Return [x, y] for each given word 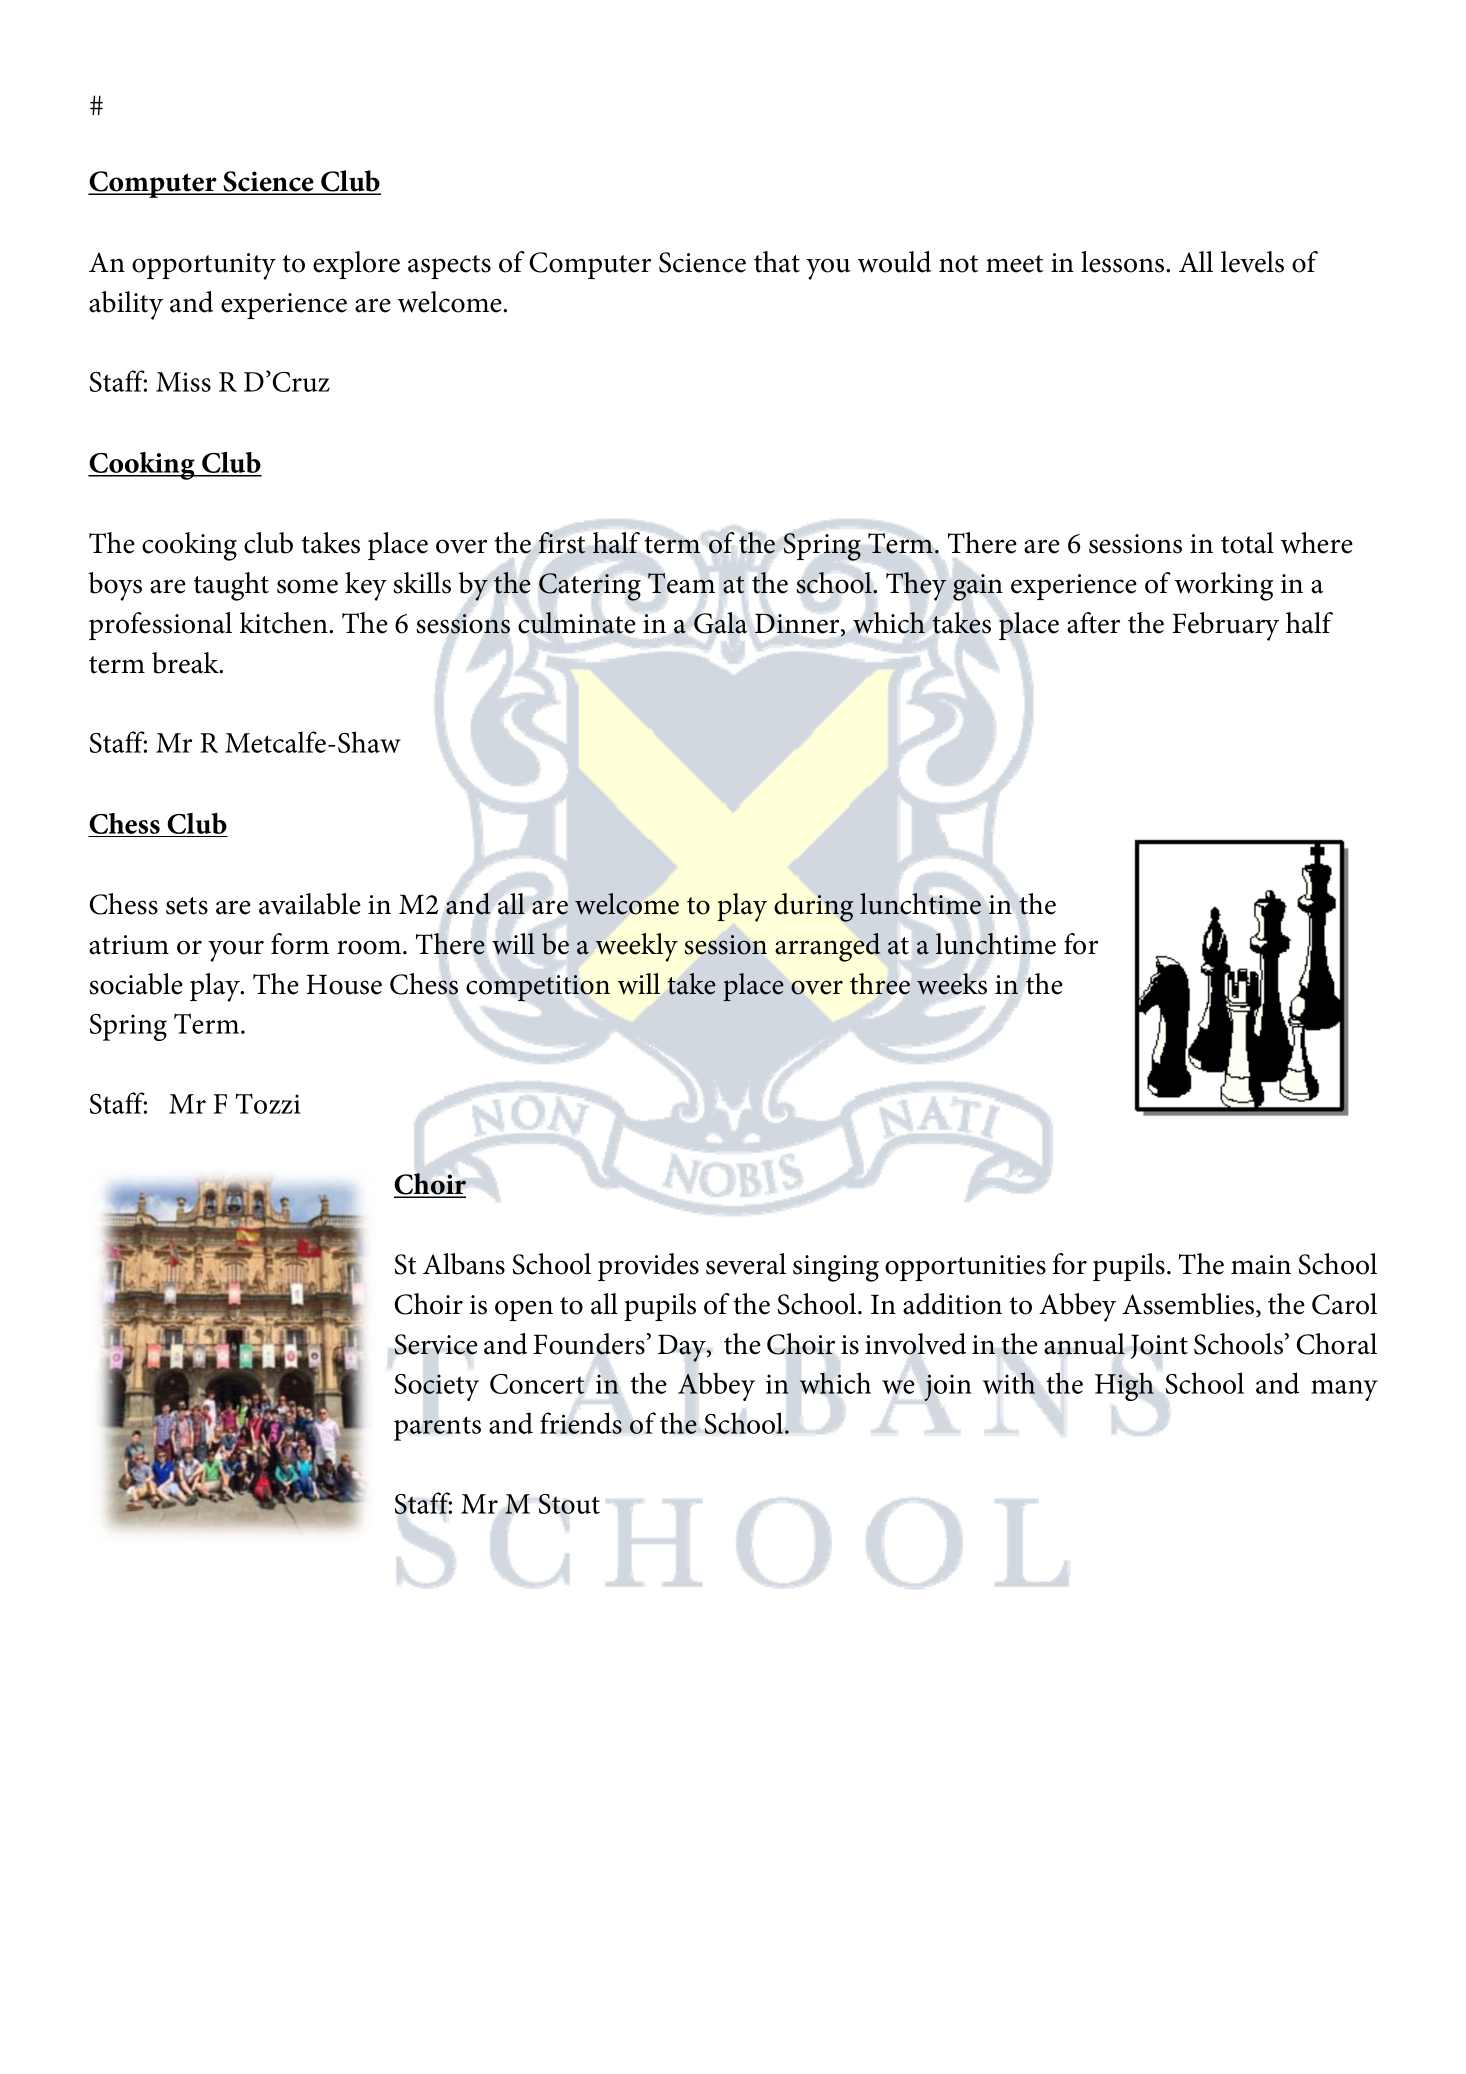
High [1124, 1386]
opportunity [204, 266]
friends [581, 1423]
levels [1252, 262]
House [344, 984]
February [1225, 626]
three [880, 984]
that [777, 262]
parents [437, 1428]
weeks [952, 984]
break [186, 663]
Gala [720, 623]
